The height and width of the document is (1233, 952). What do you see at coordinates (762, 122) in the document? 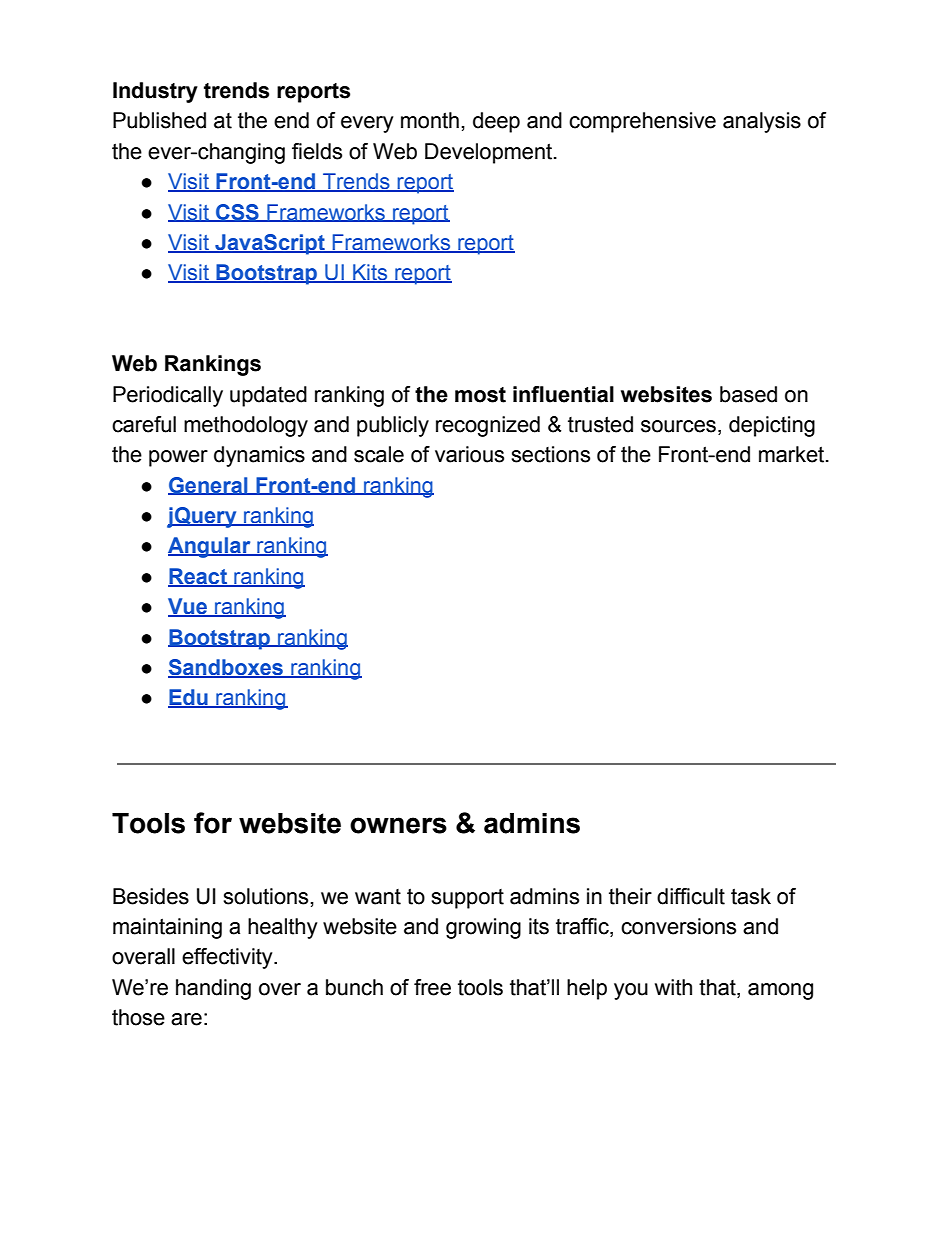
I see `analysis` at bounding box center [762, 122].
